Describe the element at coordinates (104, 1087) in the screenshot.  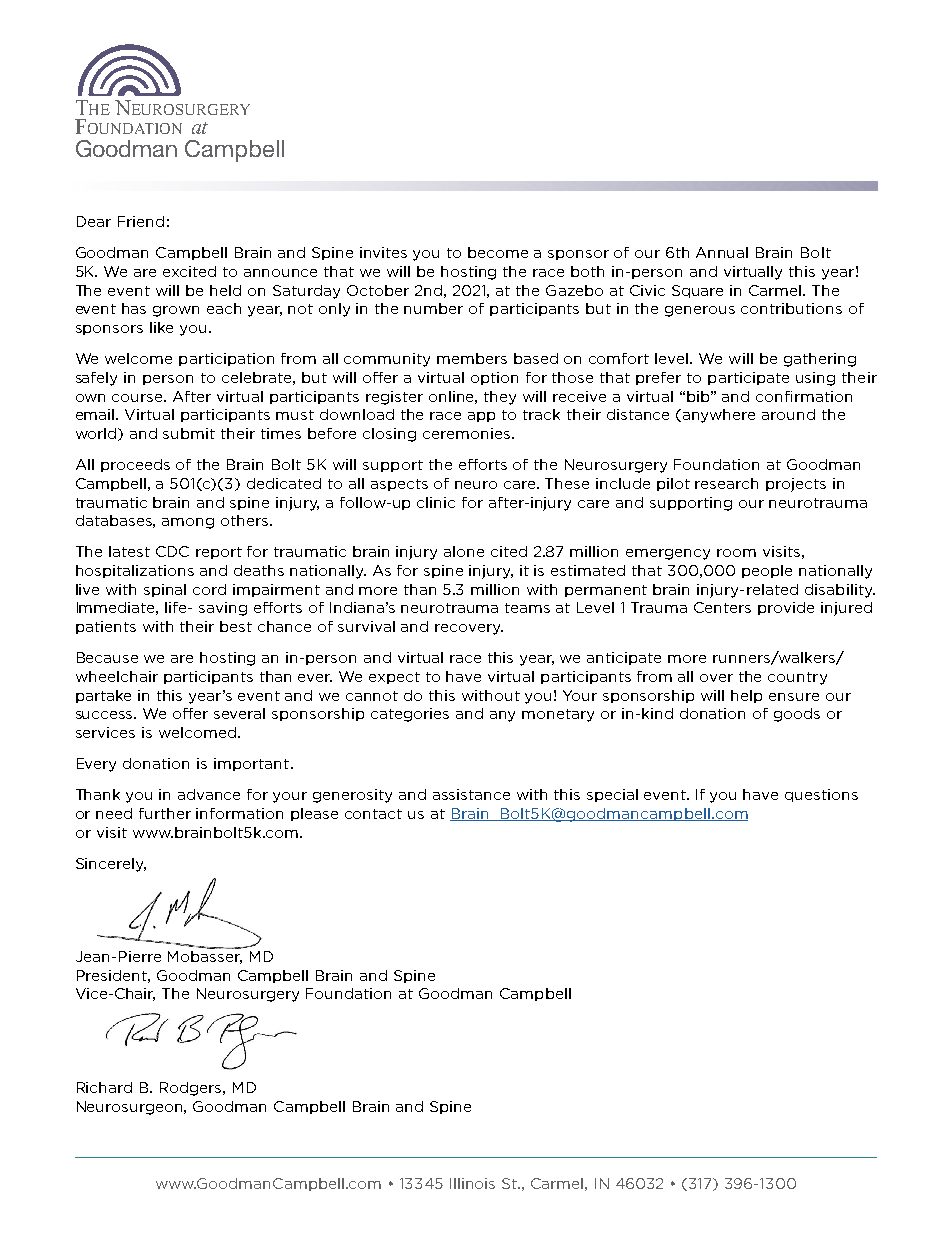
I see `Richard` at that location.
